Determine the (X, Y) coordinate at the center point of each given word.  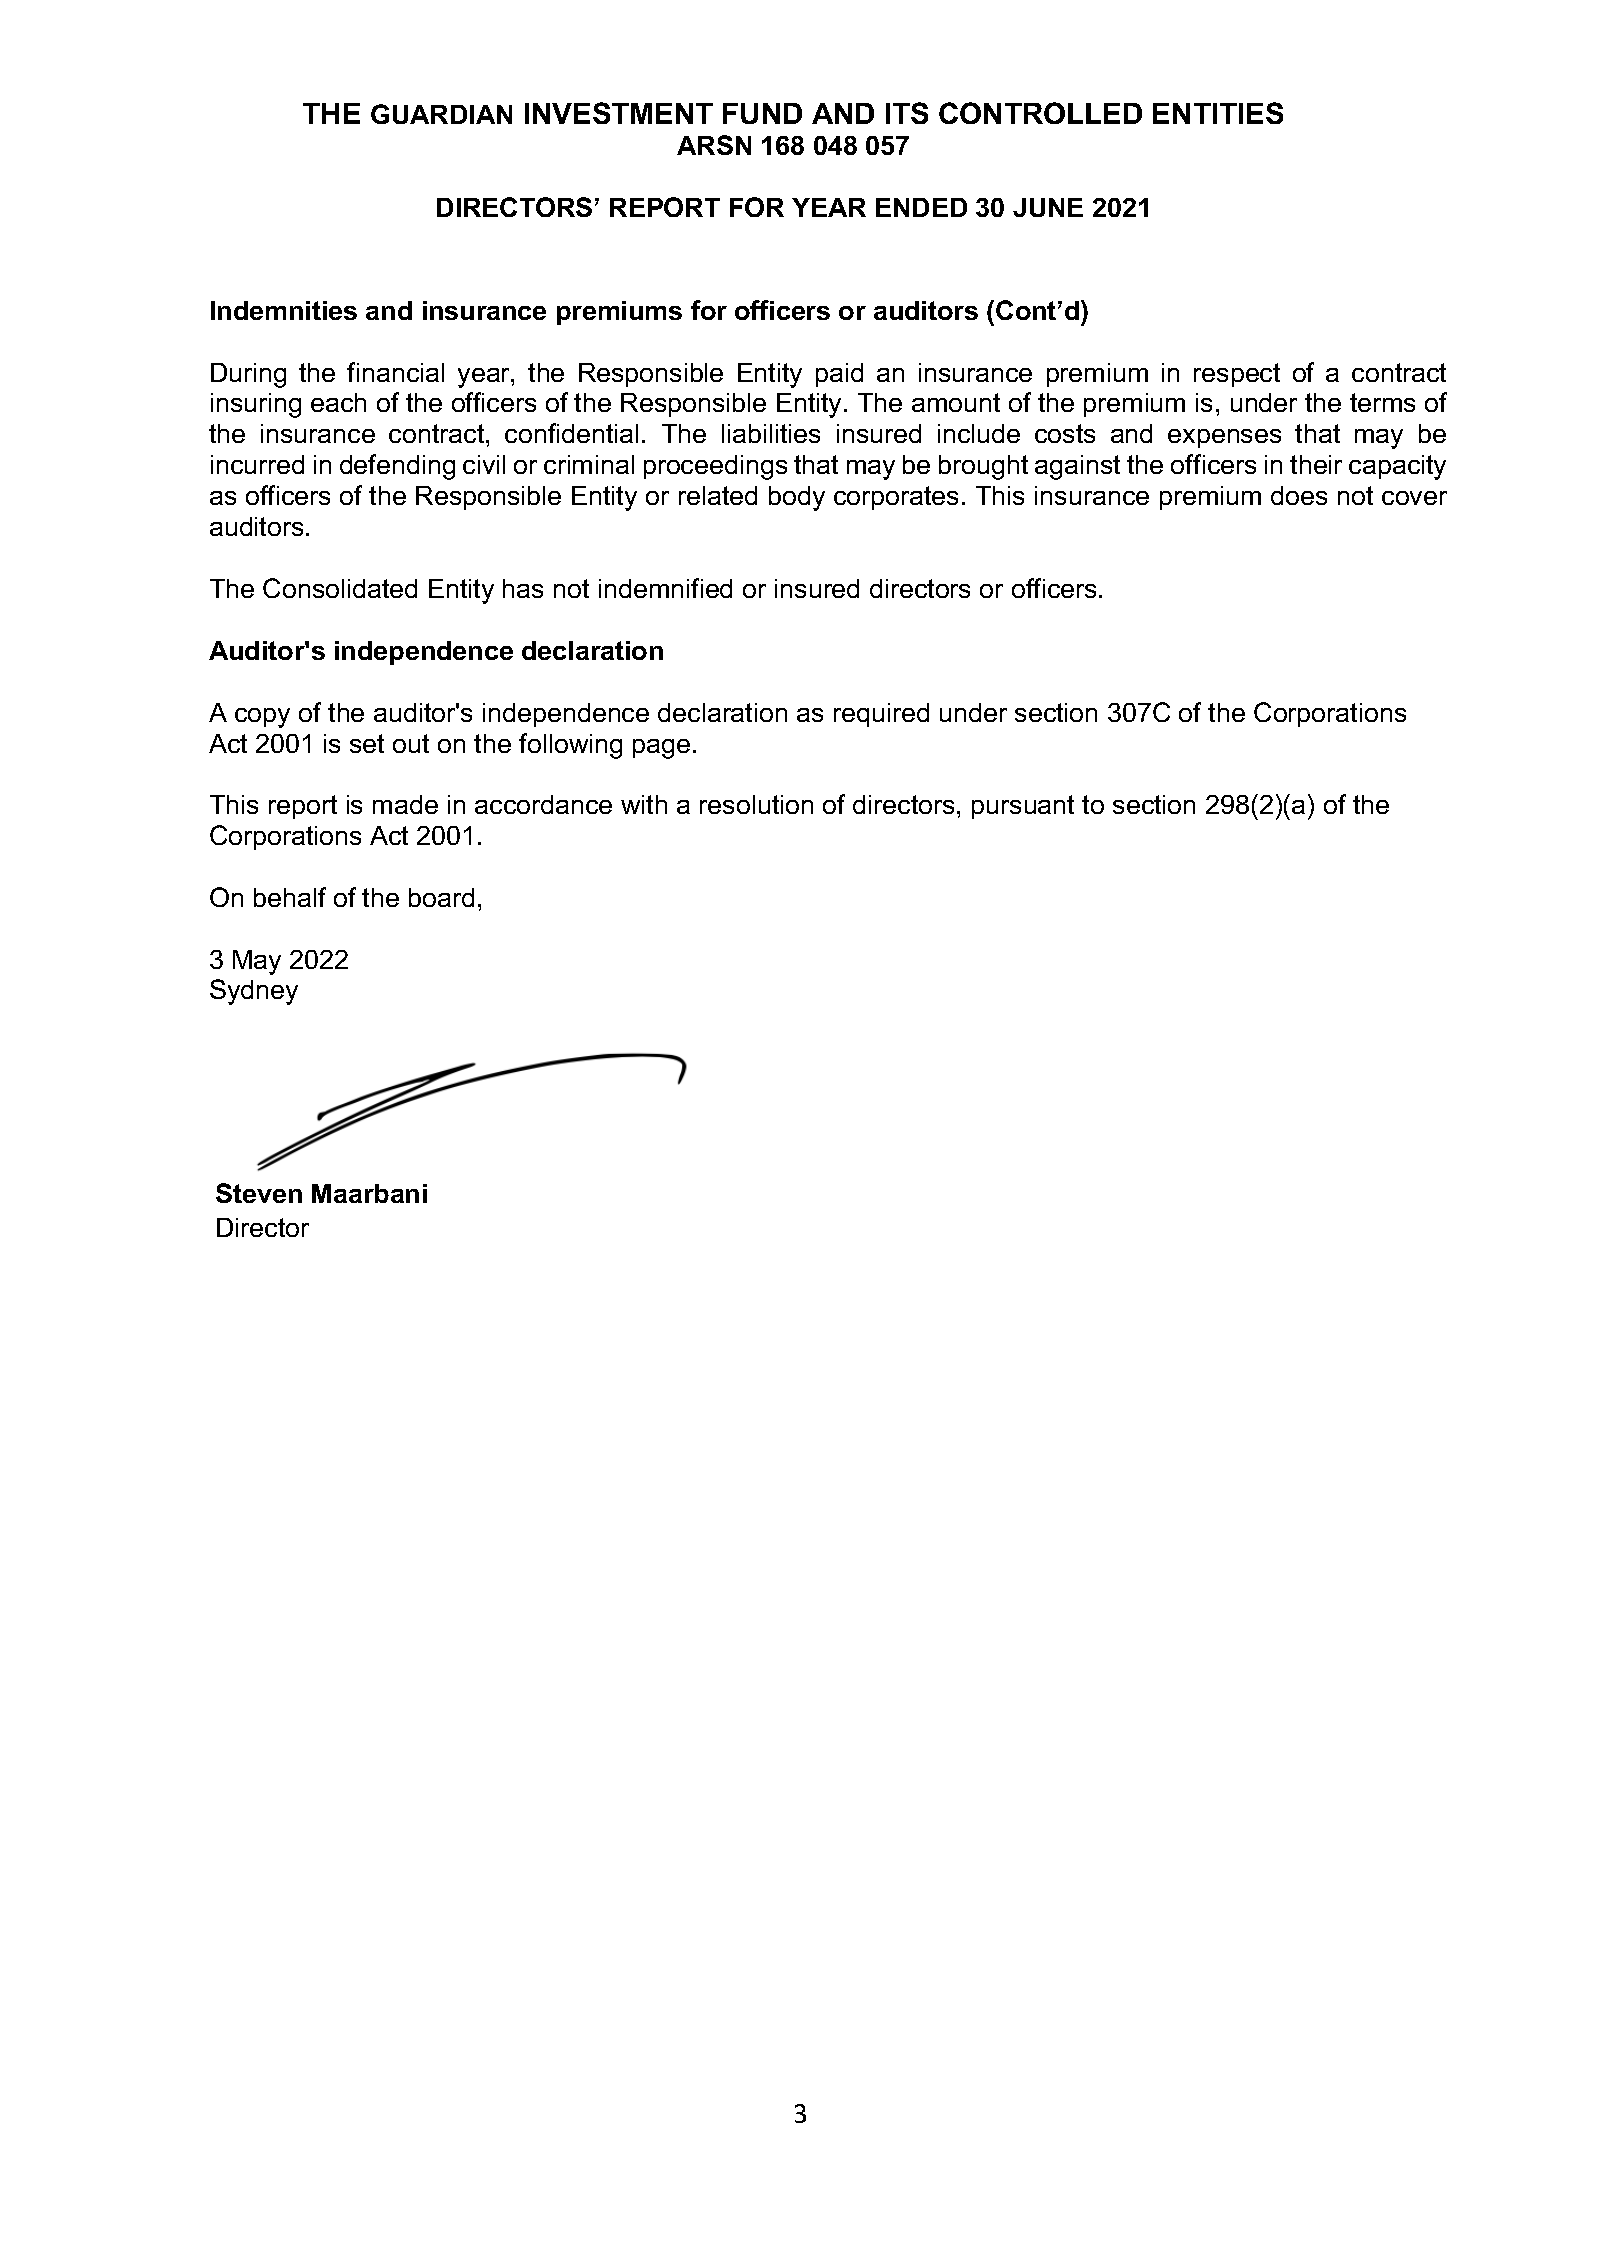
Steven (259, 1193)
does (1299, 495)
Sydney (254, 992)
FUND (762, 113)
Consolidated (340, 588)
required (881, 715)
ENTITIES (1218, 113)
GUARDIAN (441, 114)
